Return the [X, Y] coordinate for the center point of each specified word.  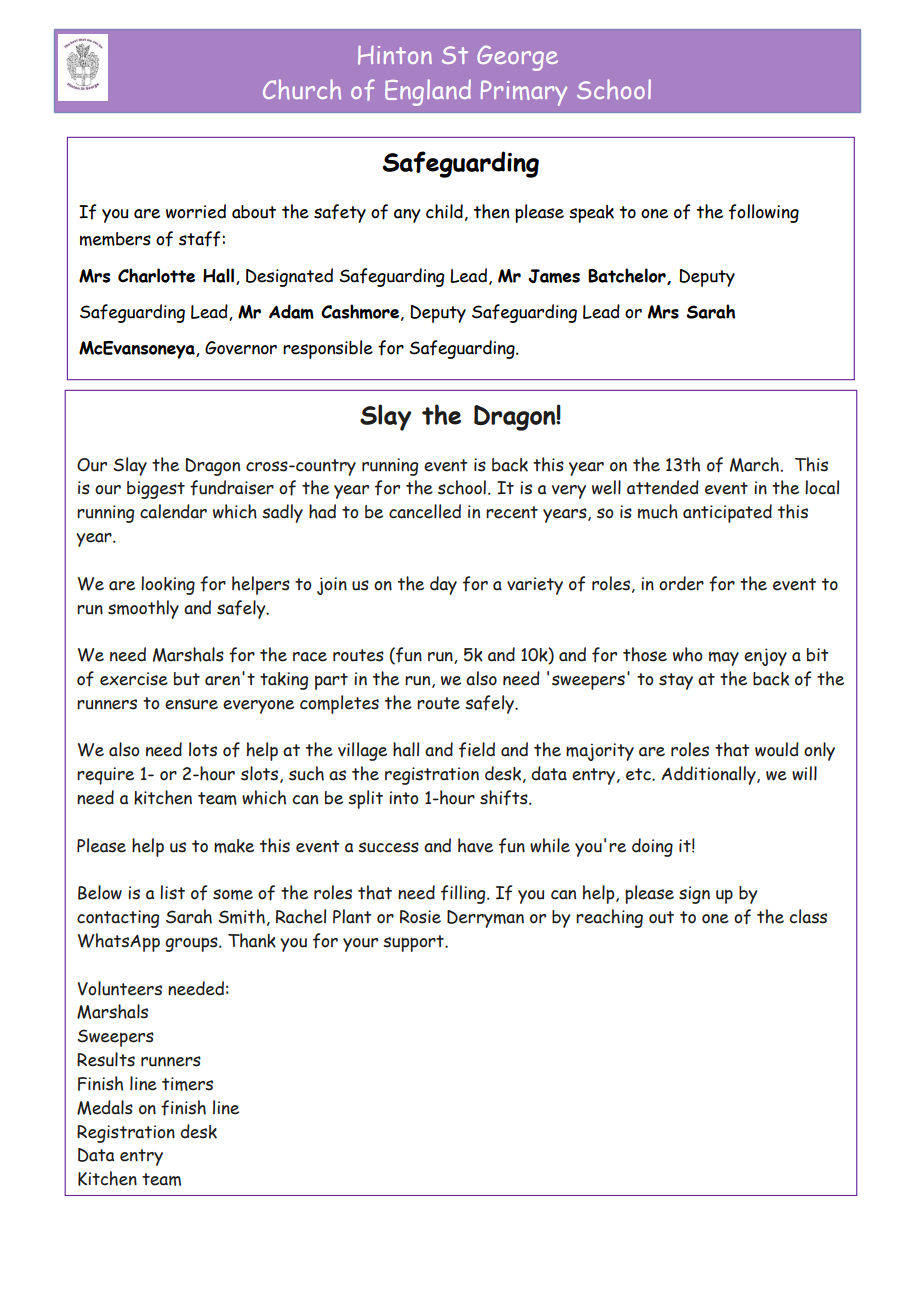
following [764, 213]
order [681, 583]
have [475, 845]
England [428, 92]
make [234, 846]
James [554, 276]
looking [168, 585]
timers [187, 1084]
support [414, 943]
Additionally [710, 775]
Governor [241, 348]
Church [302, 89]
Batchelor [628, 276]
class [808, 916]
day [443, 585]
